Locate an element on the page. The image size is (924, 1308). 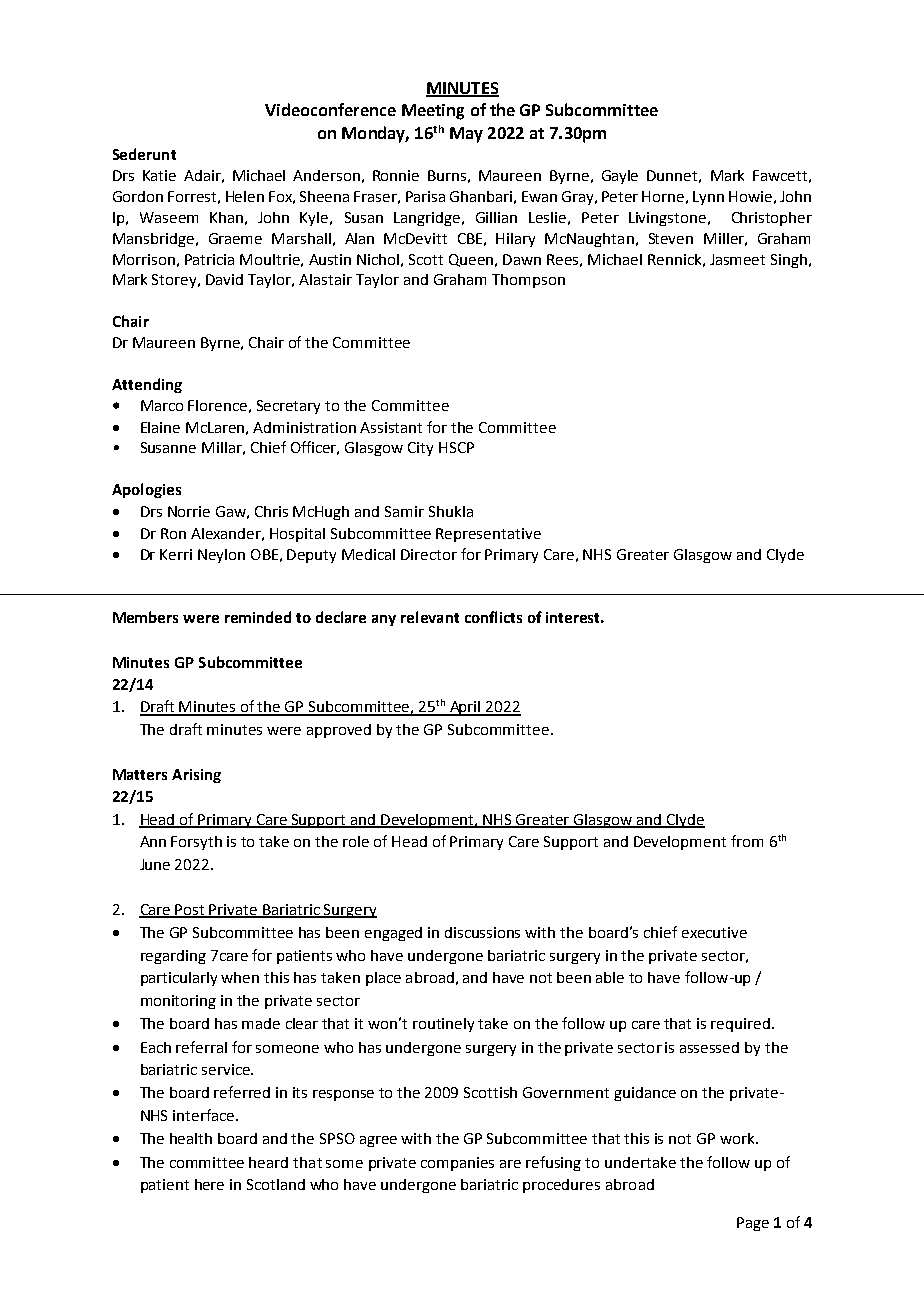
Lynn is located at coordinates (708, 198).
